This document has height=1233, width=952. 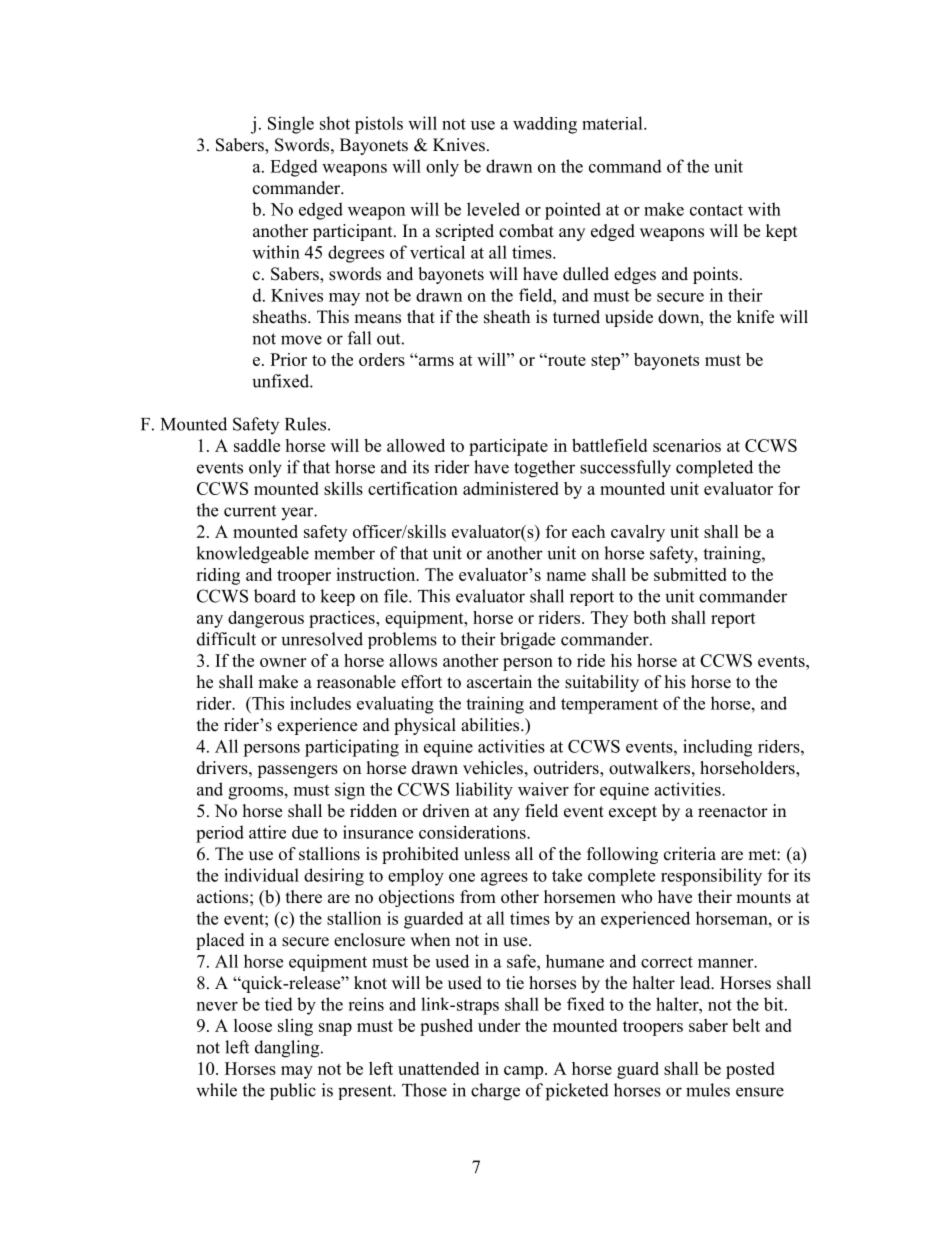 I want to click on brigade, so click(x=527, y=641).
